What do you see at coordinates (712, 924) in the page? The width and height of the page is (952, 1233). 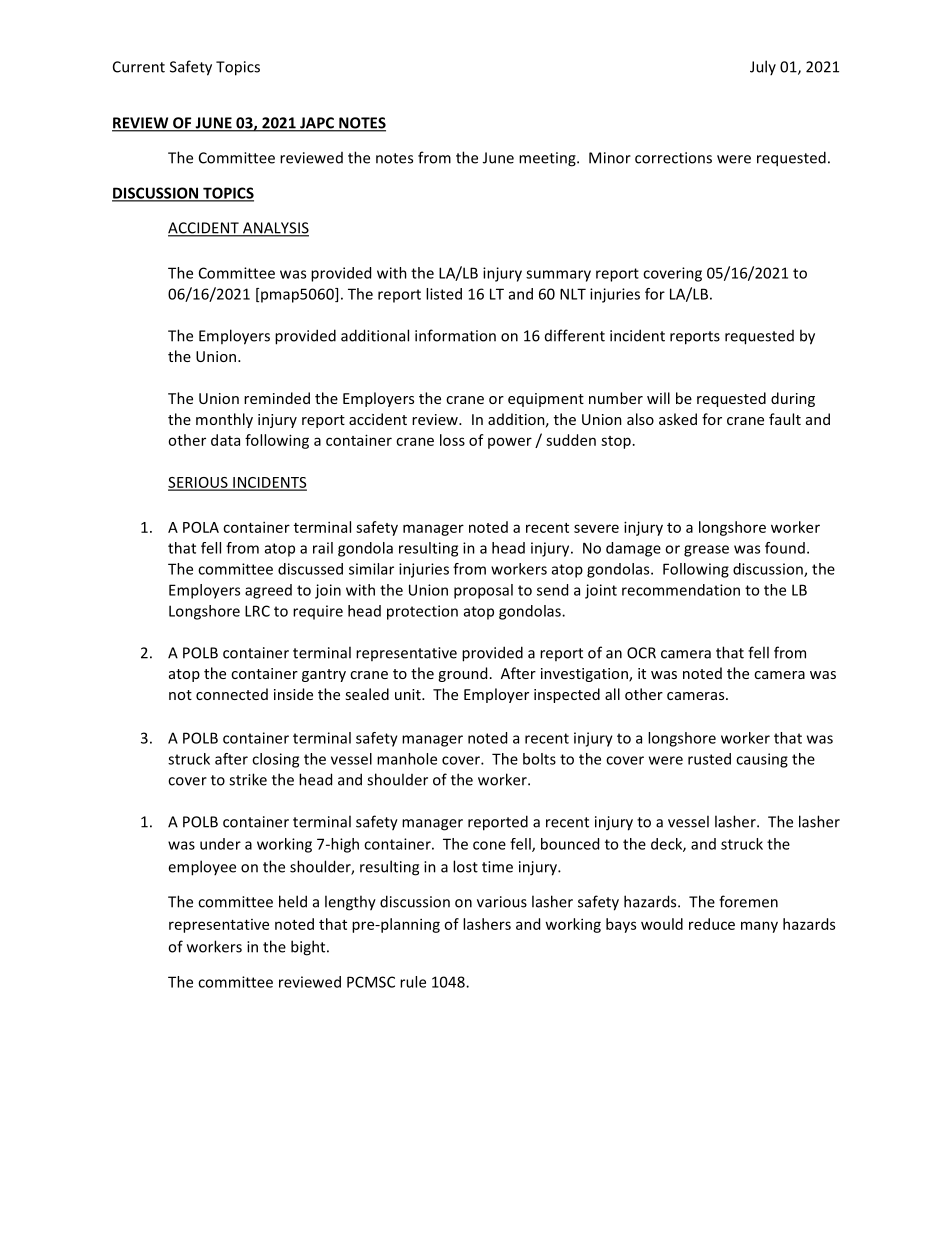 I see `reduce` at bounding box center [712, 924].
